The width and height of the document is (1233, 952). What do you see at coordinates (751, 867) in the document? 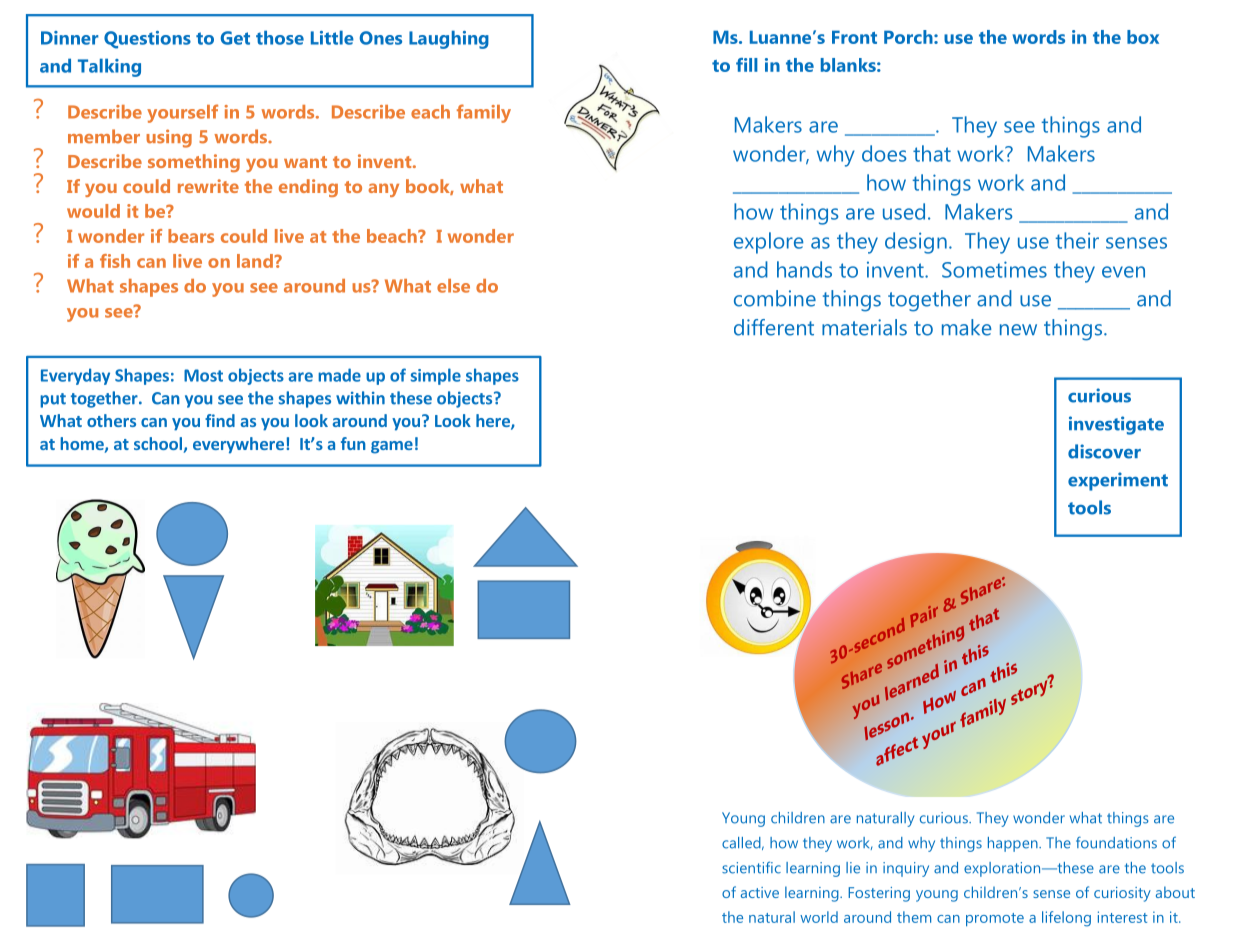
I see `scientific` at bounding box center [751, 867].
